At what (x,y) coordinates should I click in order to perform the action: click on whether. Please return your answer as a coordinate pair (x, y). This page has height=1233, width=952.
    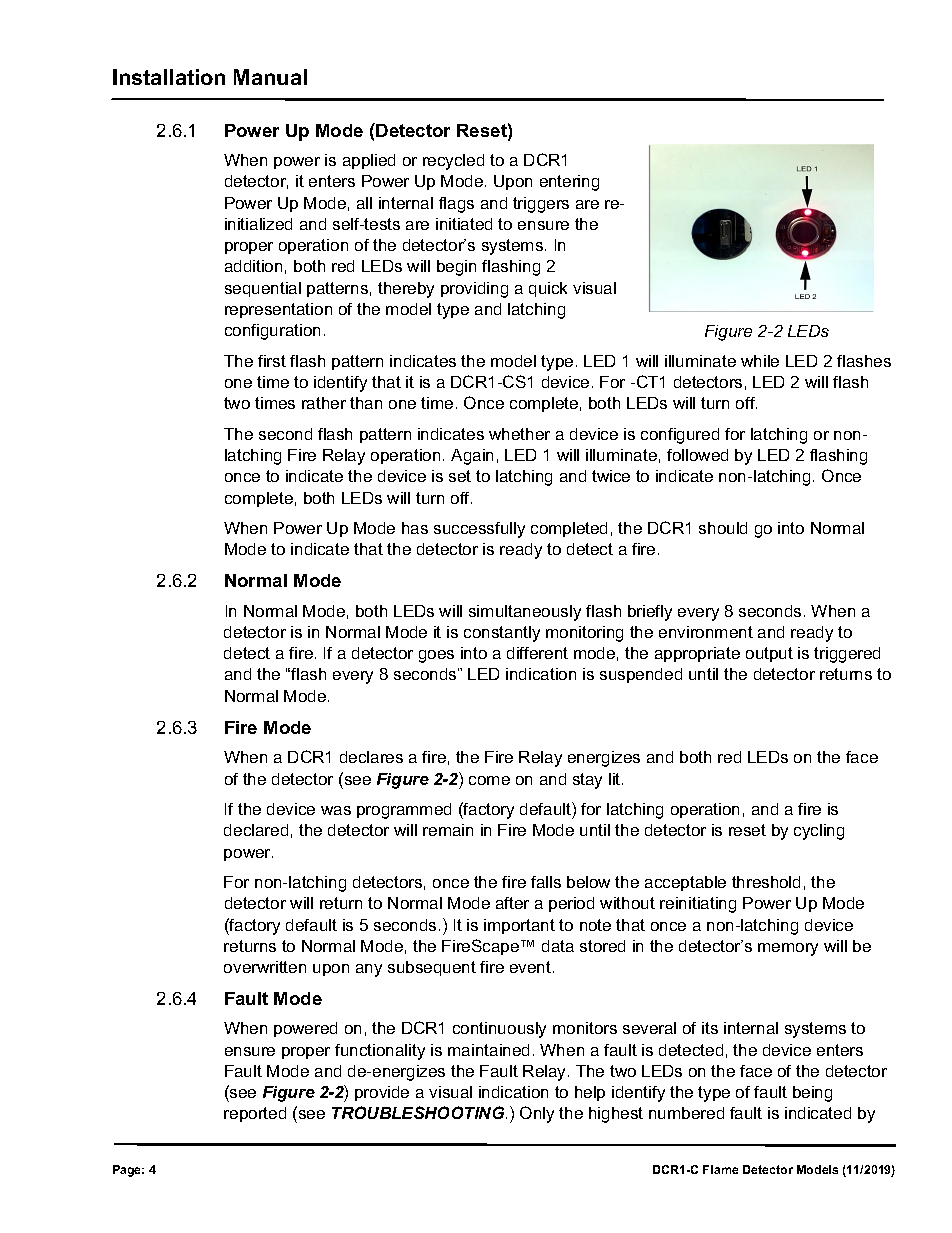
    Looking at the image, I should click on (519, 434).
